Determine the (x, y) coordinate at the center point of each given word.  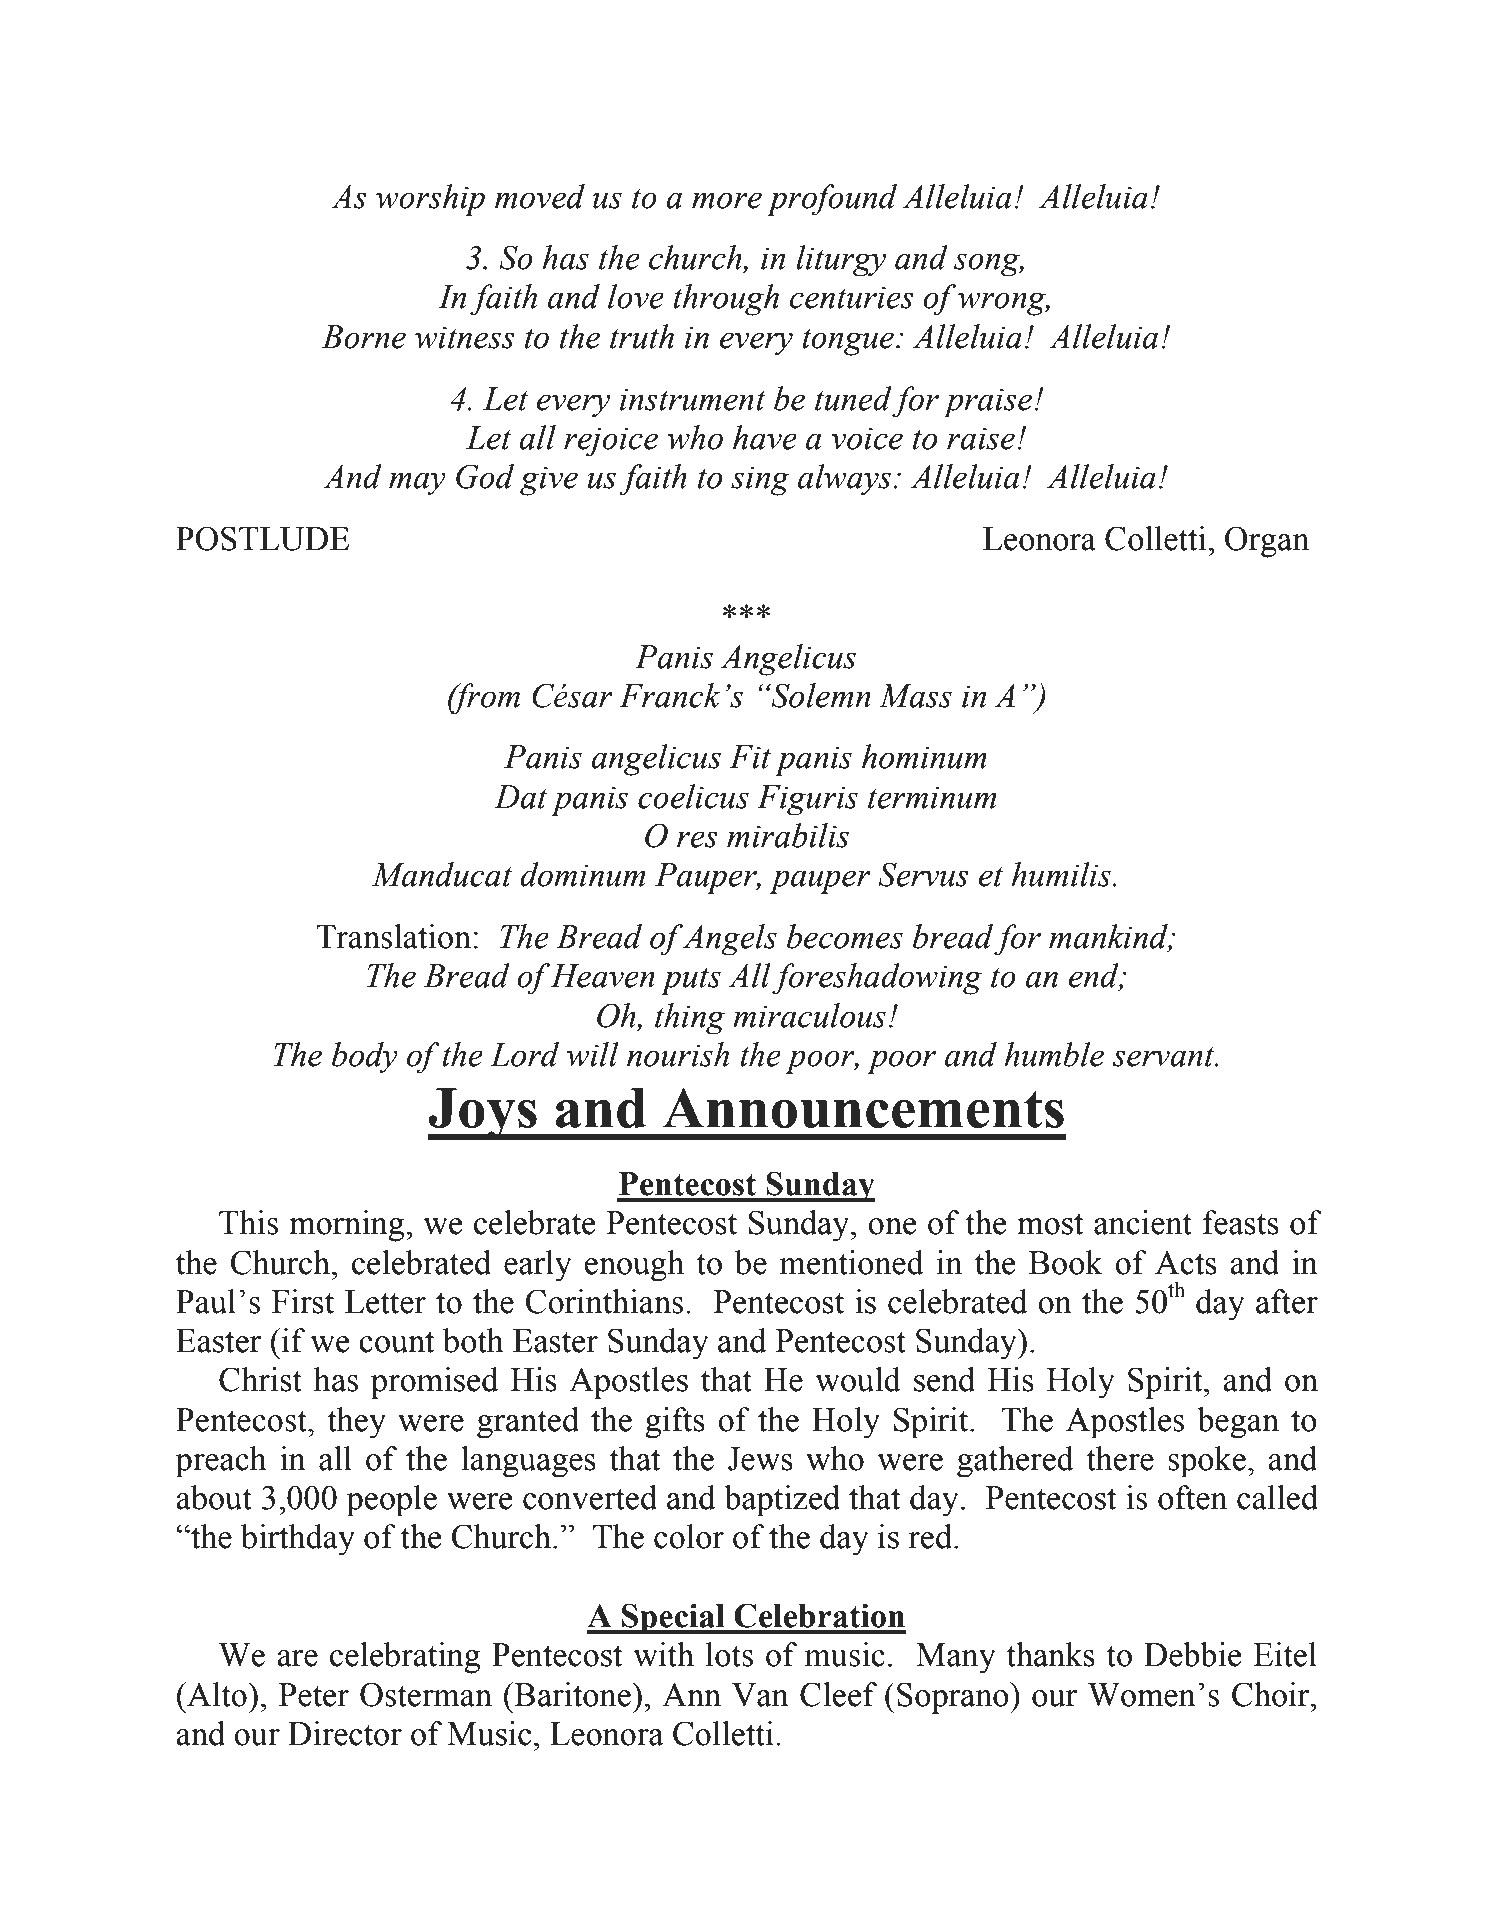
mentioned (852, 1262)
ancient (1143, 1222)
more (727, 200)
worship (430, 200)
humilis (1062, 874)
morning (348, 1226)
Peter (314, 1695)
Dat (520, 797)
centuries (852, 298)
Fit (750, 757)
